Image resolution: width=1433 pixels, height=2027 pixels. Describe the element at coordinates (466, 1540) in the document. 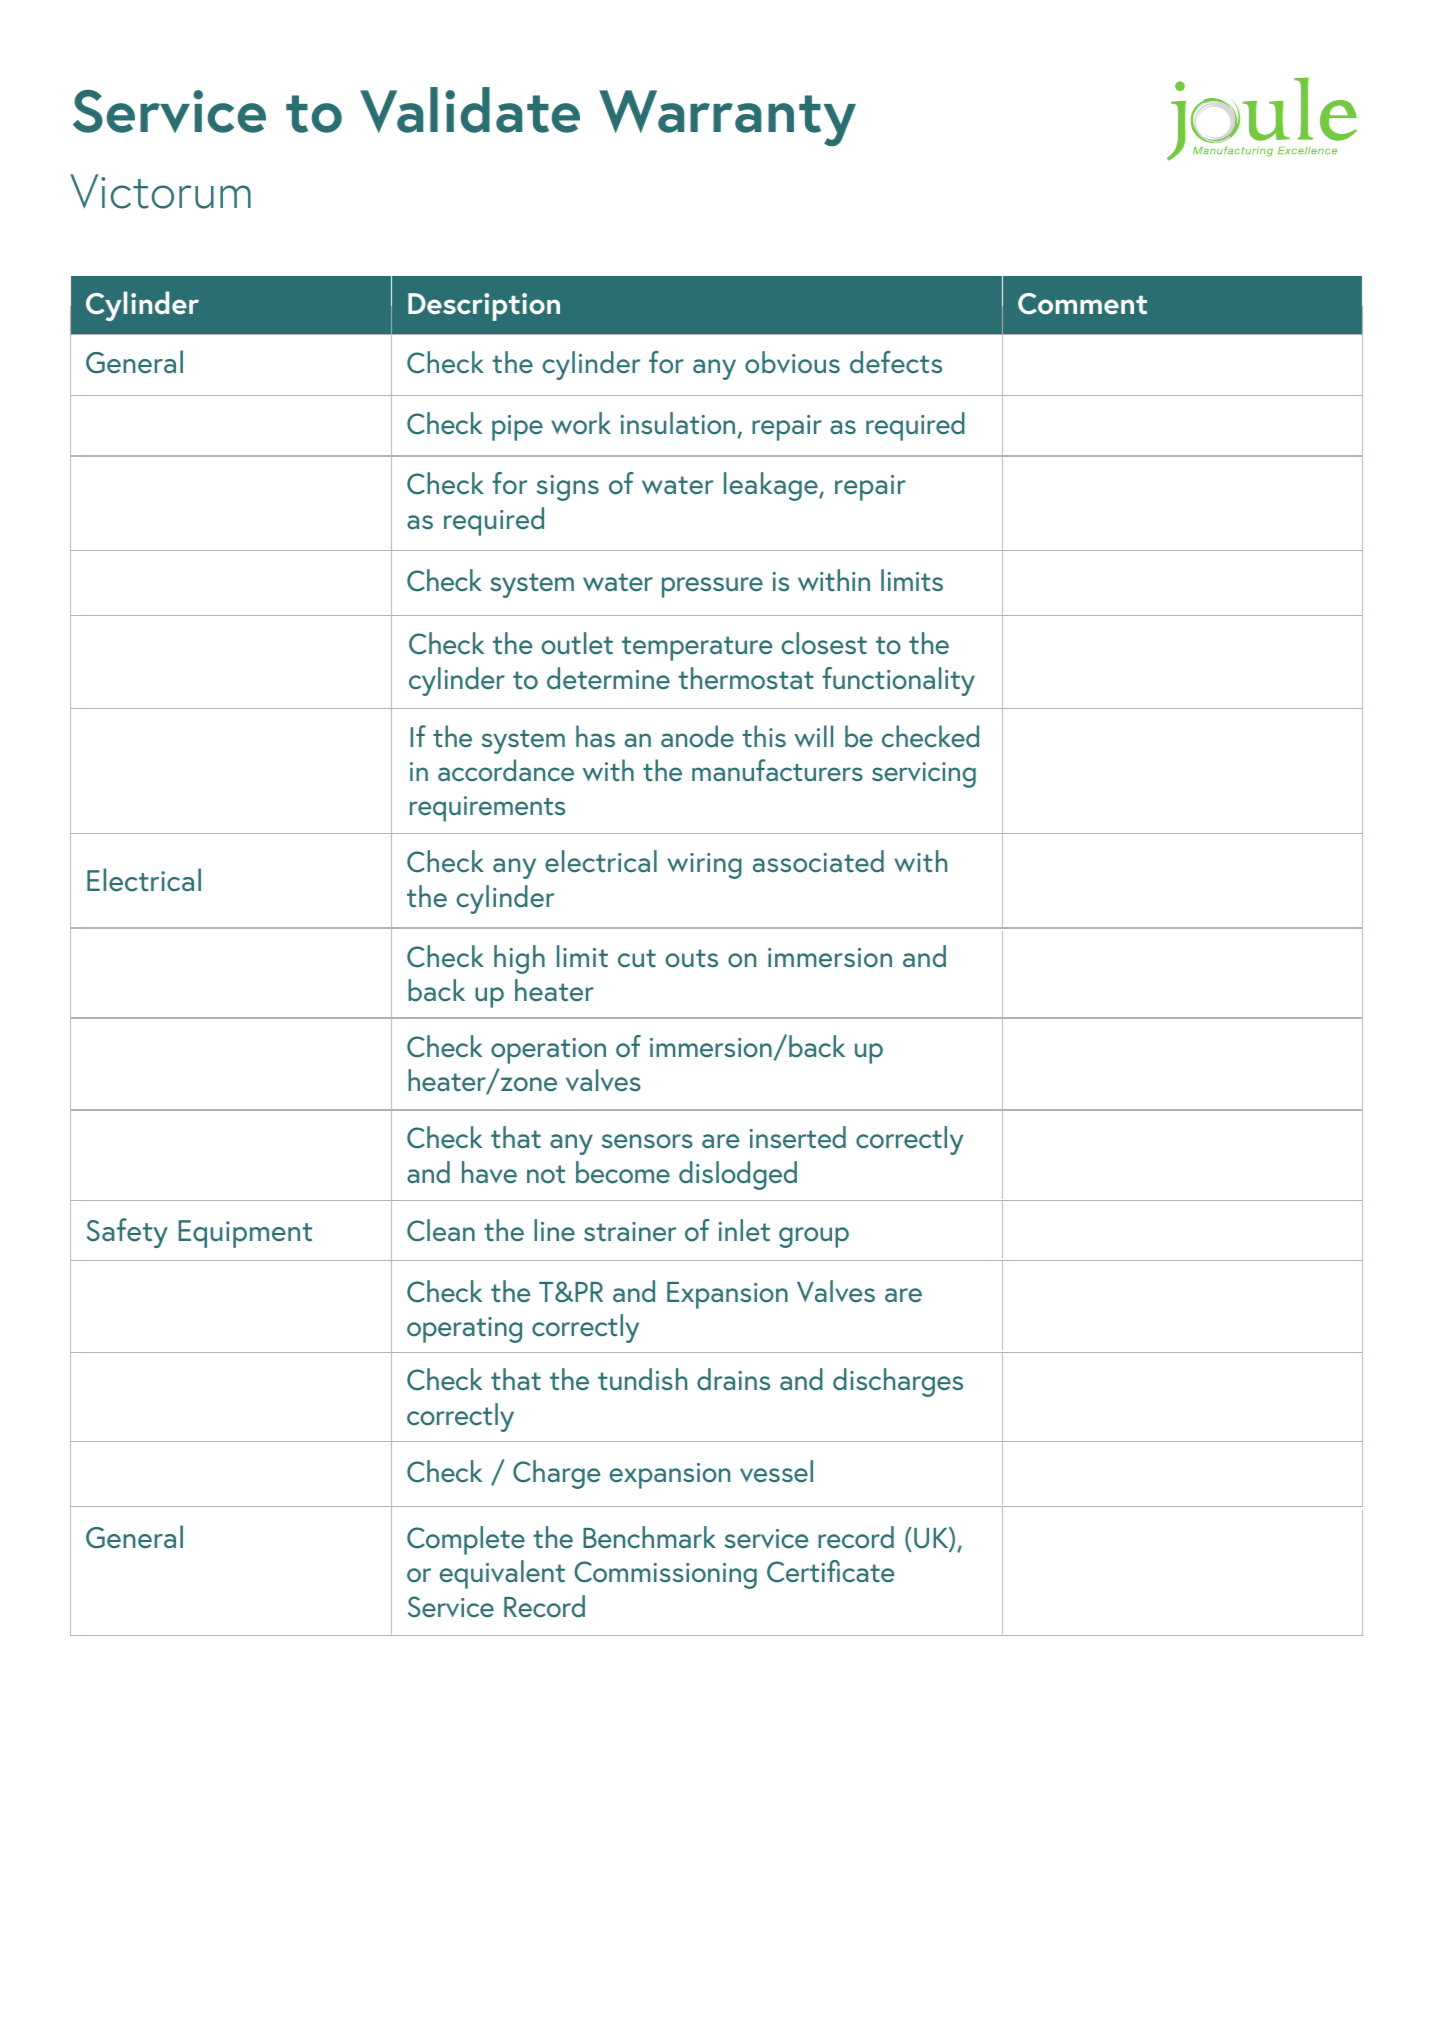

I see `Complete` at that location.
